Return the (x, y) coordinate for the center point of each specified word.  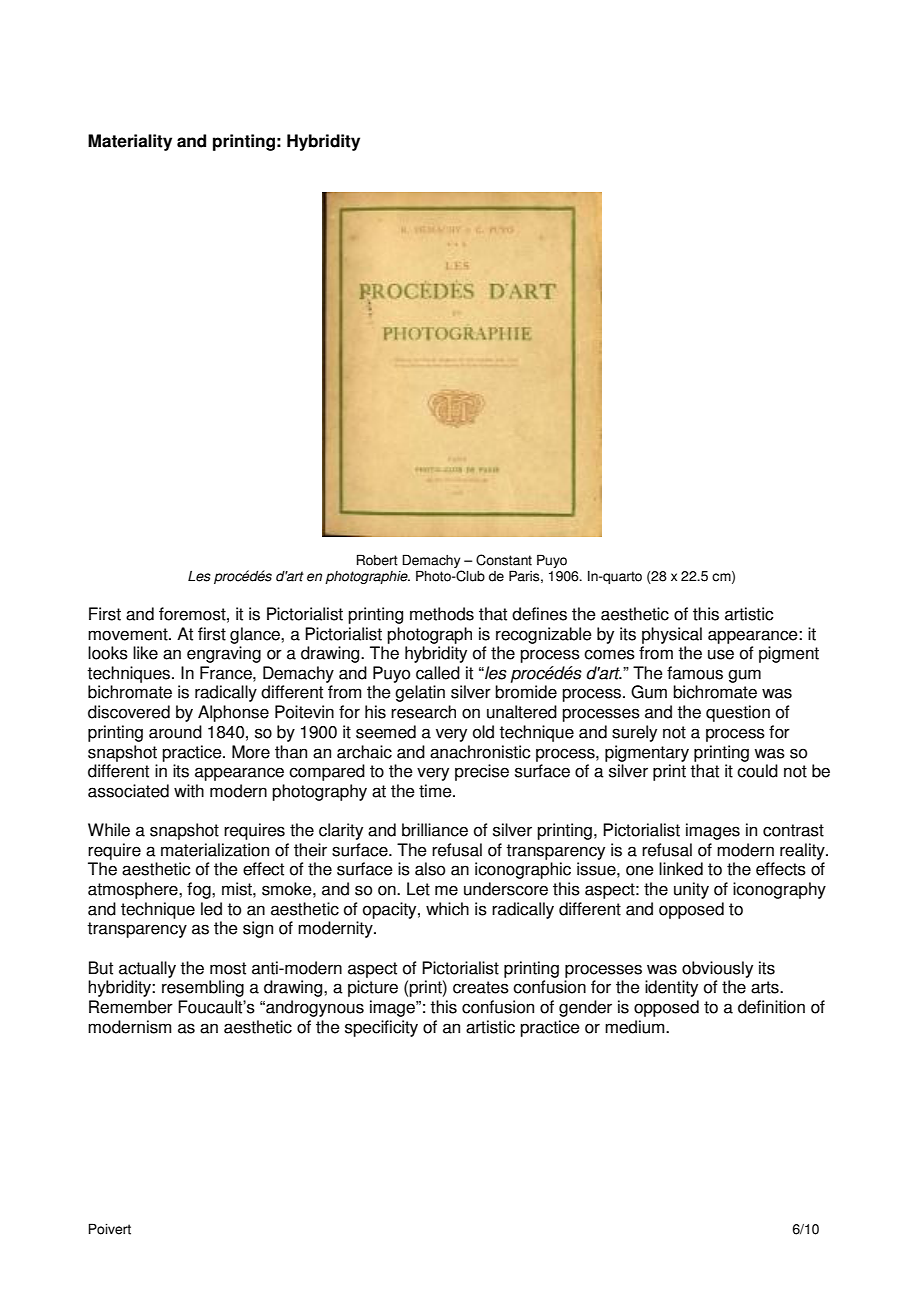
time (436, 791)
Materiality (130, 142)
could (757, 771)
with (189, 791)
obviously (717, 969)
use (721, 654)
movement (129, 634)
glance (256, 635)
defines (539, 614)
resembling (203, 988)
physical (672, 635)
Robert (377, 560)
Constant (504, 560)
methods (442, 614)
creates (481, 987)
